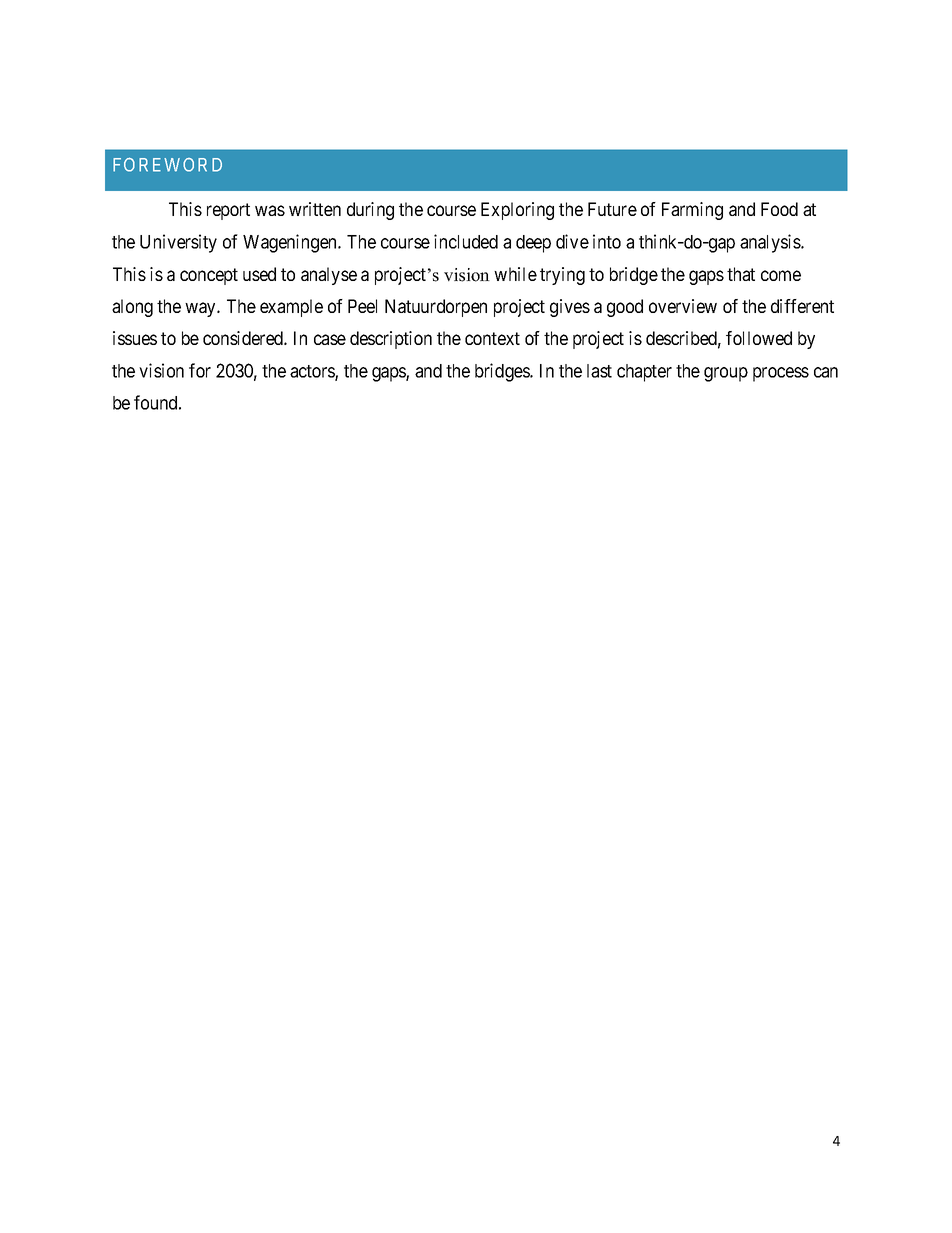 The height and width of the page is (1233, 952). What do you see at coordinates (802, 306) in the page?
I see `different` at bounding box center [802, 306].
